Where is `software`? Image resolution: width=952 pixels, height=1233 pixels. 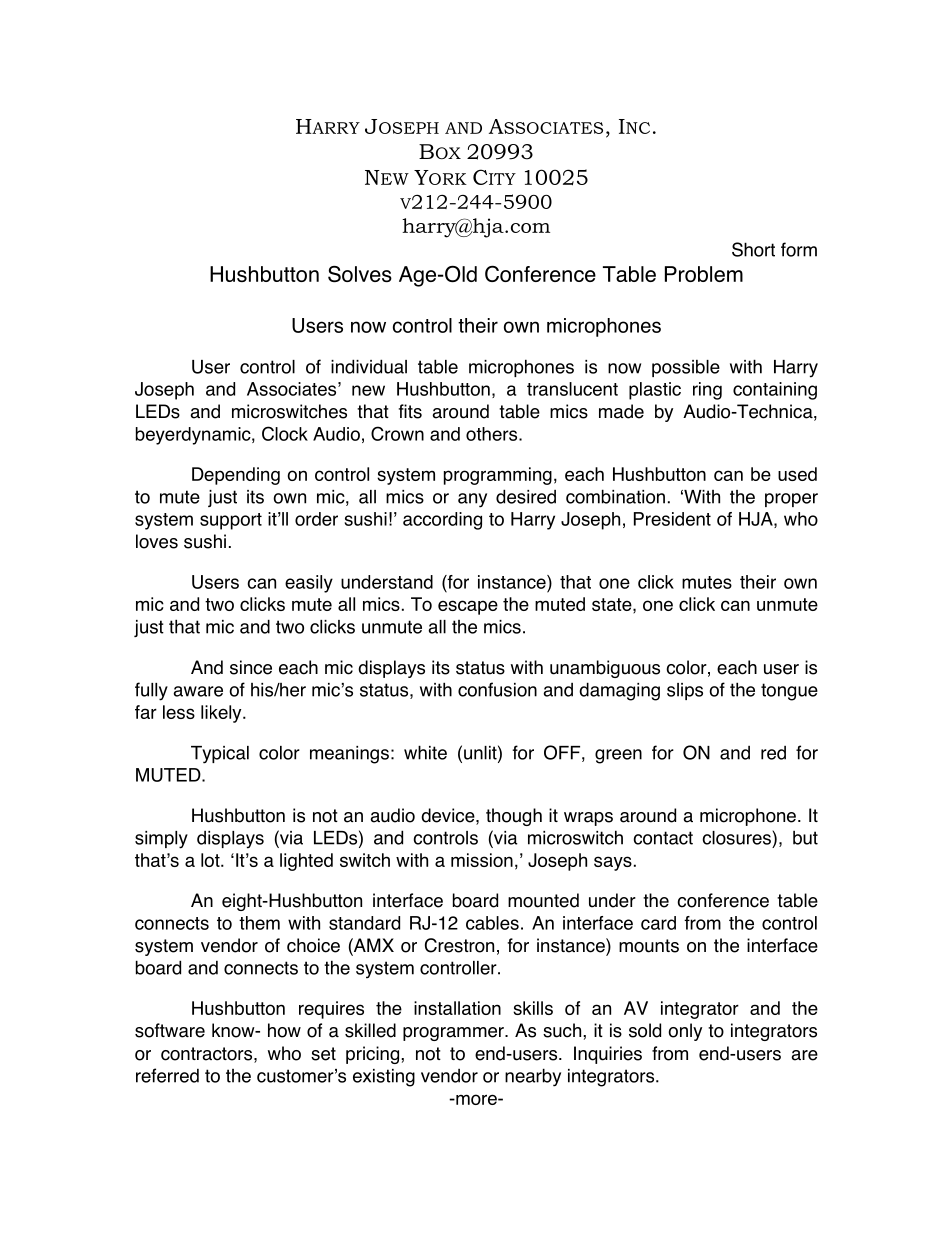
software is located at coordinates (170, 1030).
